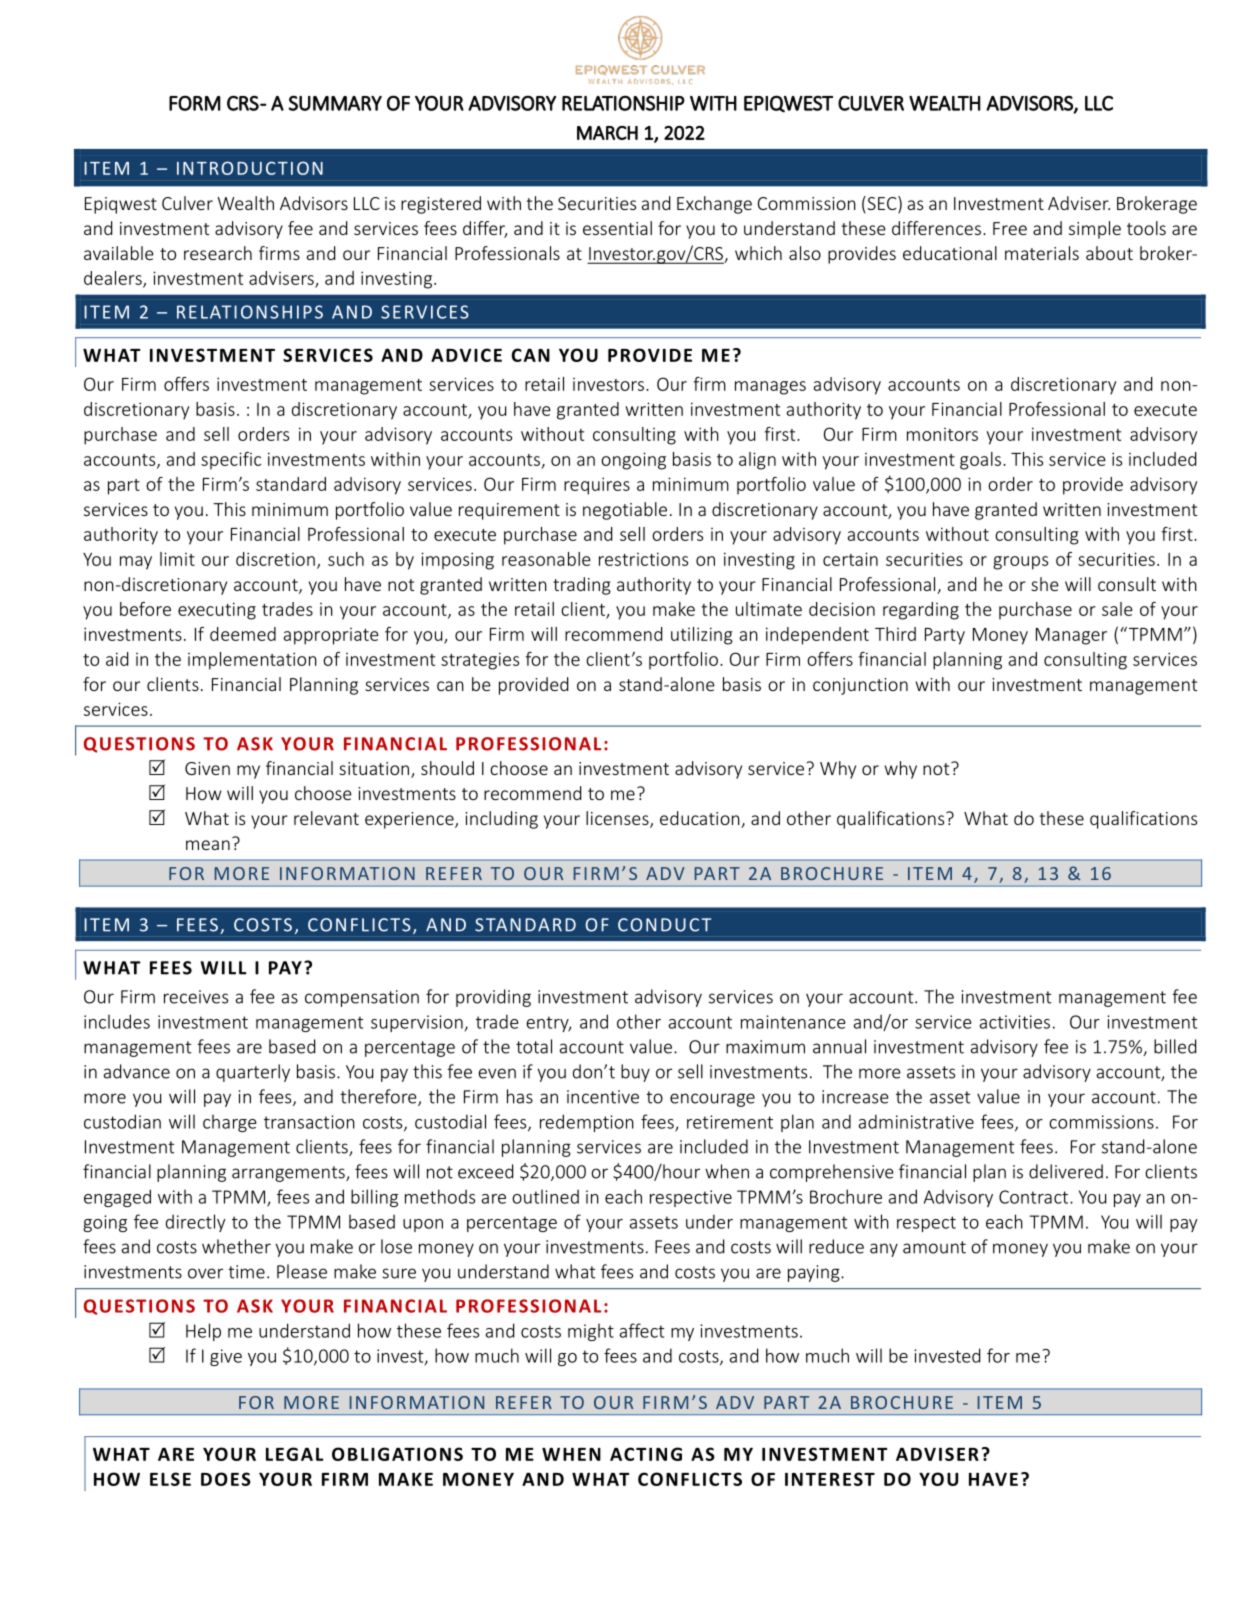  What do you see at coordinates (208, 845) in the screenshot?
I see `mean` at bounding box center [208, 845].
